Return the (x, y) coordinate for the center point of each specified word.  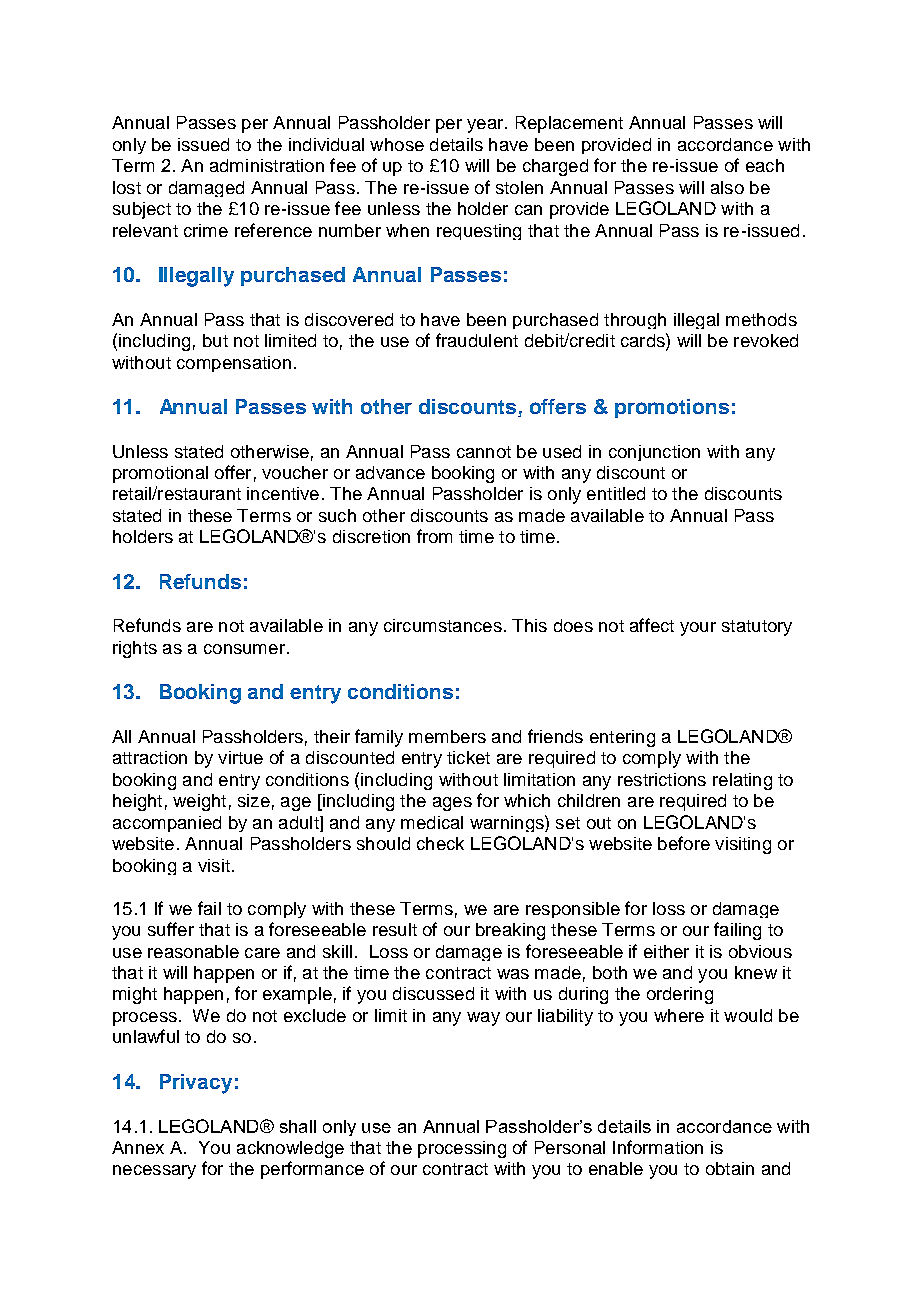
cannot (484, 452)
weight (199, 802)
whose (397, 144)
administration (267, 165)
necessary (154, 1172)
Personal (570, 1147)
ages (452, 804)
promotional (160, 474)
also (727, 187)
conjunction (654, 453)
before (684, 843)
